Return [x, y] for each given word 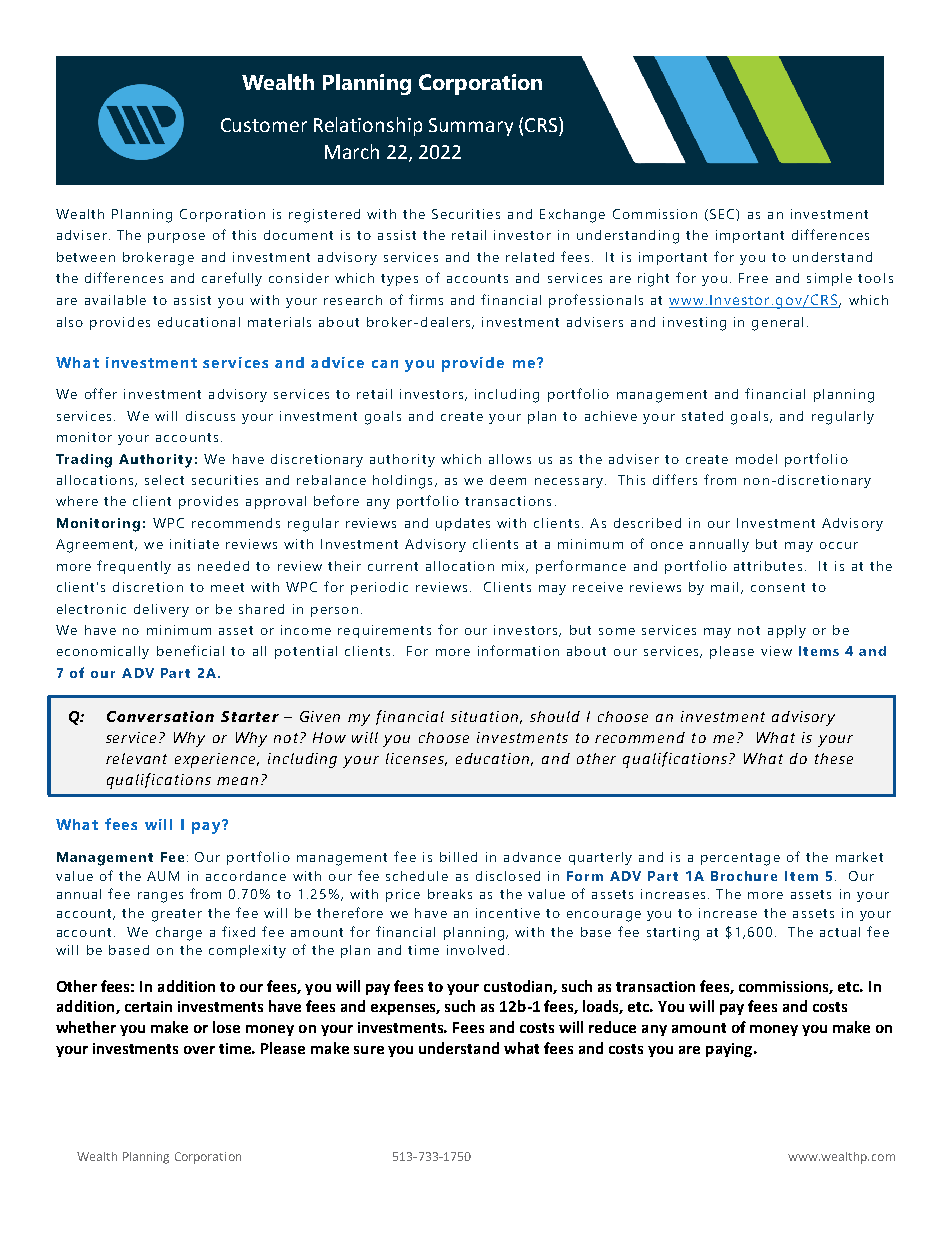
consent [778, 587]
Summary [471, 127]
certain [148, 1006]
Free [753, 278]
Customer [264, 125]
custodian [519, 987]
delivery [161, 610]
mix [515, 567]
